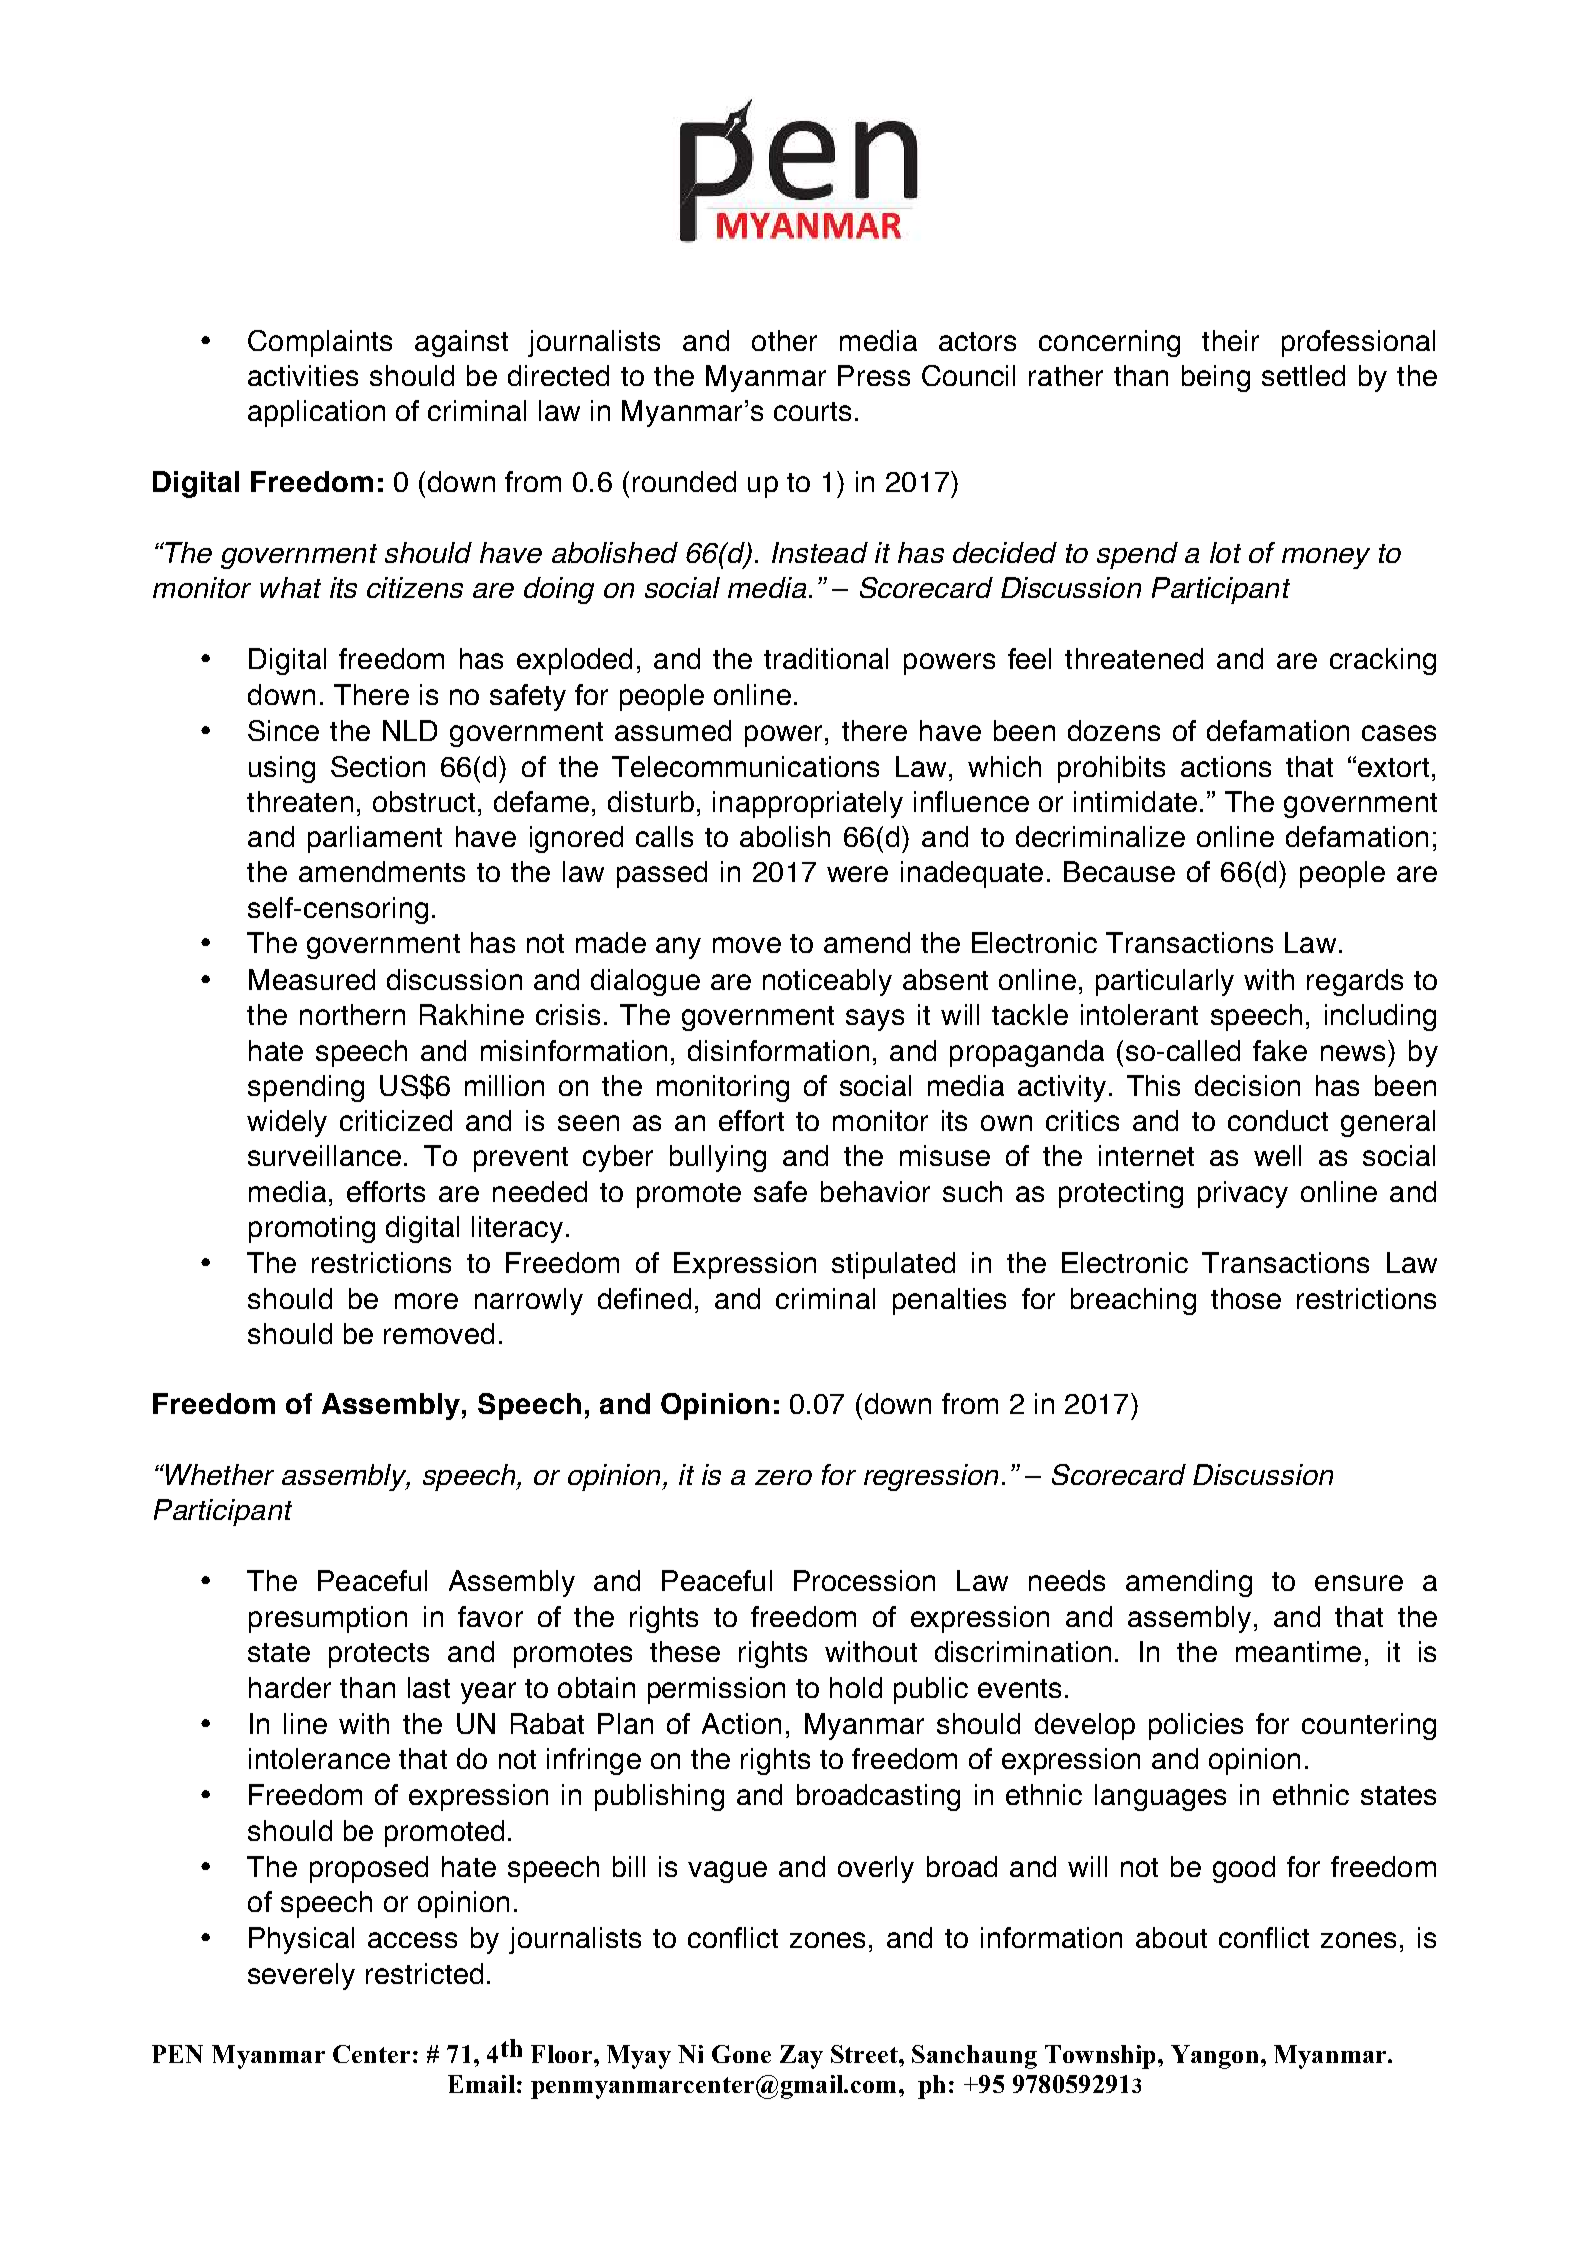  What do you see at coordinates (1135, 801) in the screenshot?
I see `intimidate` at bounding box center [1135, 801].
